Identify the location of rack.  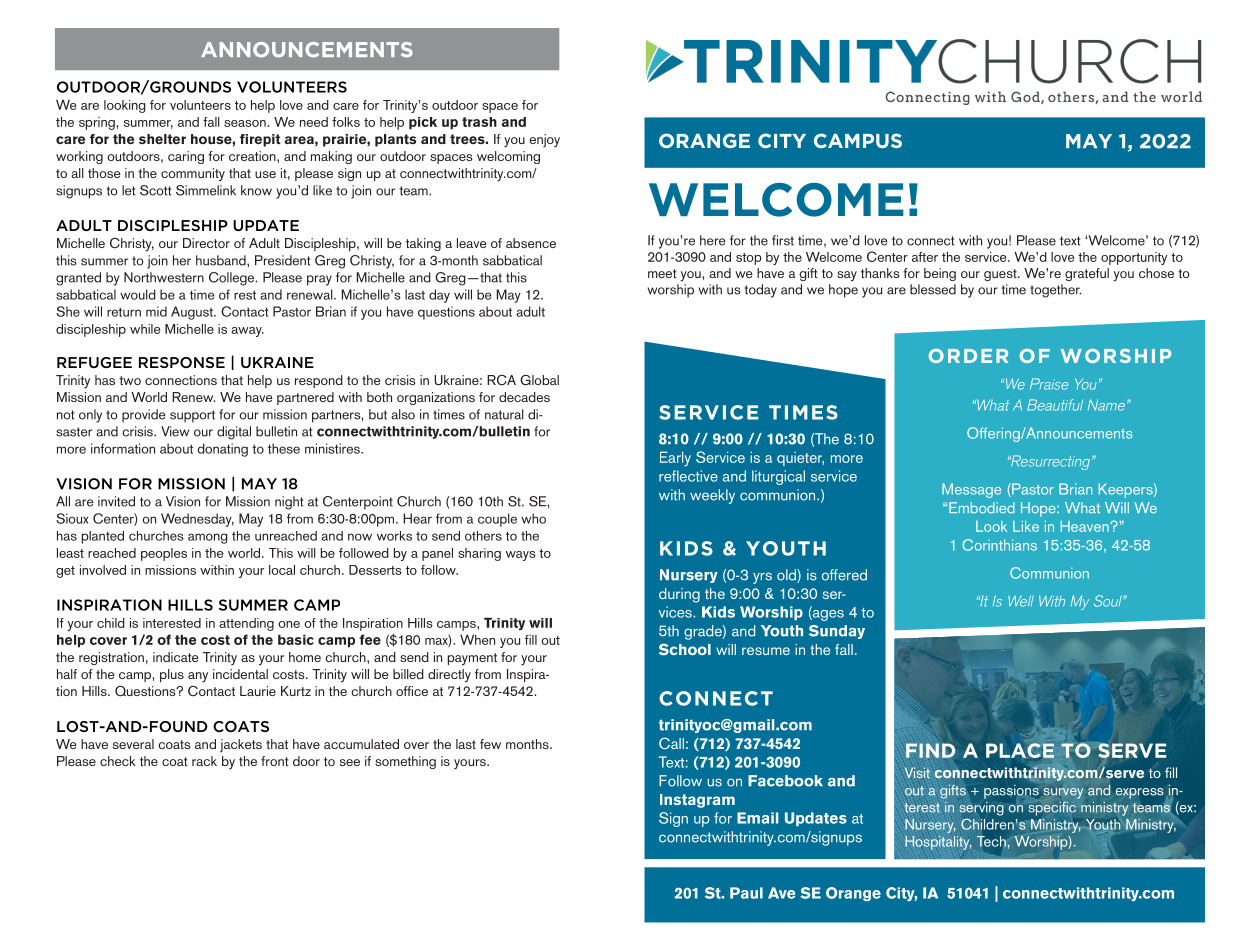
(204, 761).
